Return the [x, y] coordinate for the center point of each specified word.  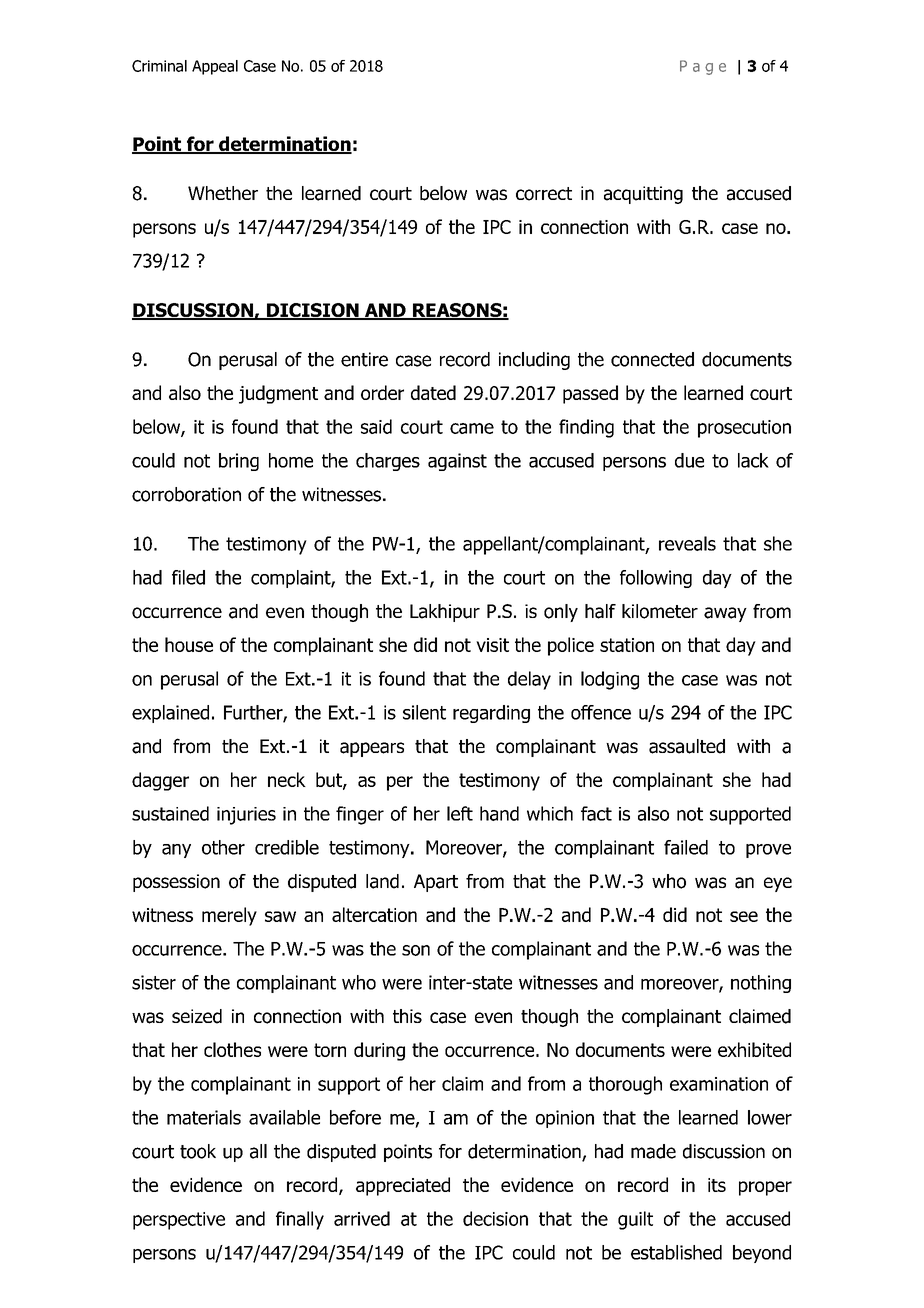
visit [492, 645]
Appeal [215, 67]
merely [229, 916]
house [189, 644]
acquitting [643, 195]
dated [433, 392]
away [725, 614]
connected [652, 359]
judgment [278, 394]
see [744, 916]
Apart [436, 883]
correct [544, 194]
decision [495, 1218]
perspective [179, 1221]
